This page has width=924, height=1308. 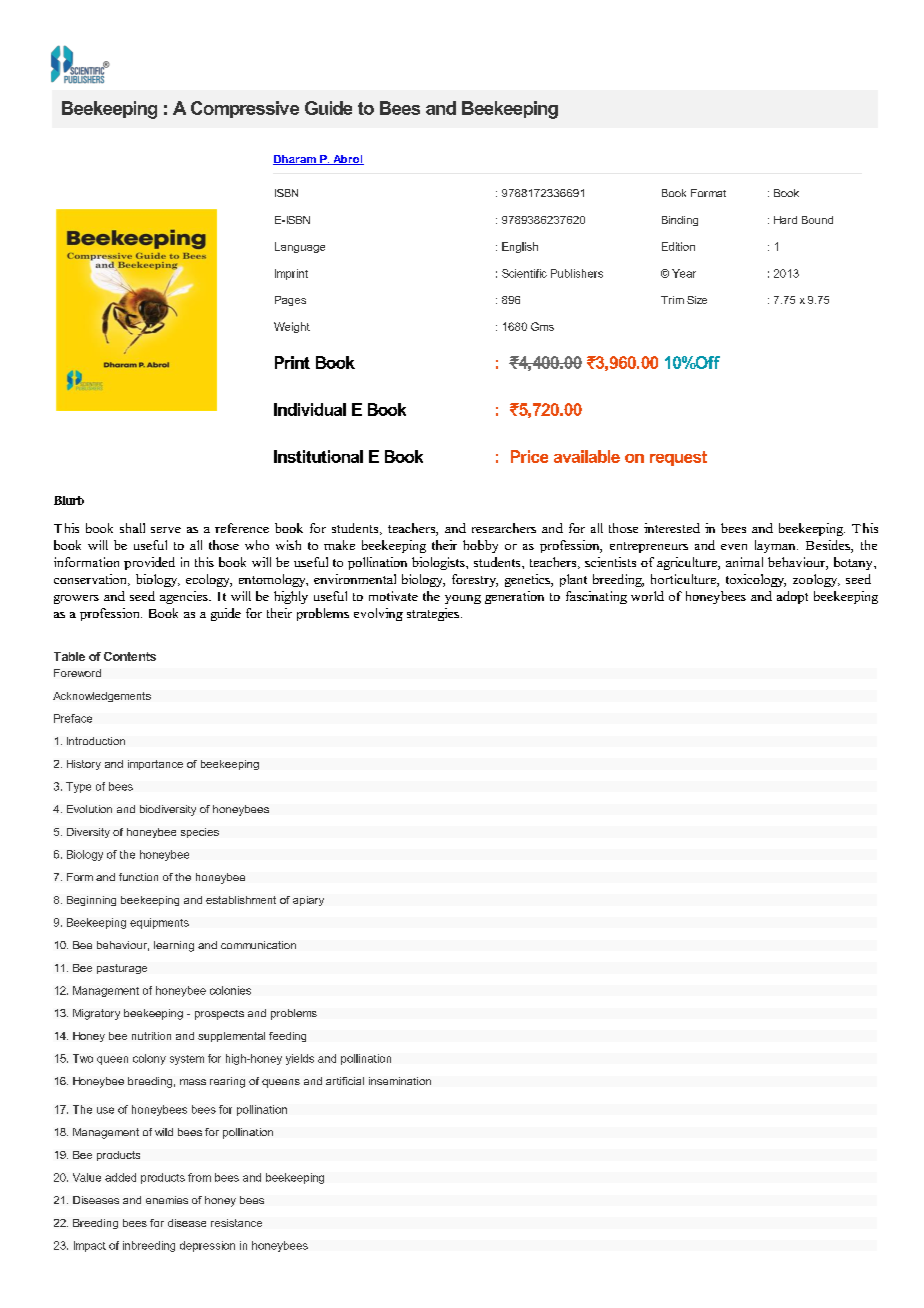 I want to click on apiary, so click(x=308, y=901).
